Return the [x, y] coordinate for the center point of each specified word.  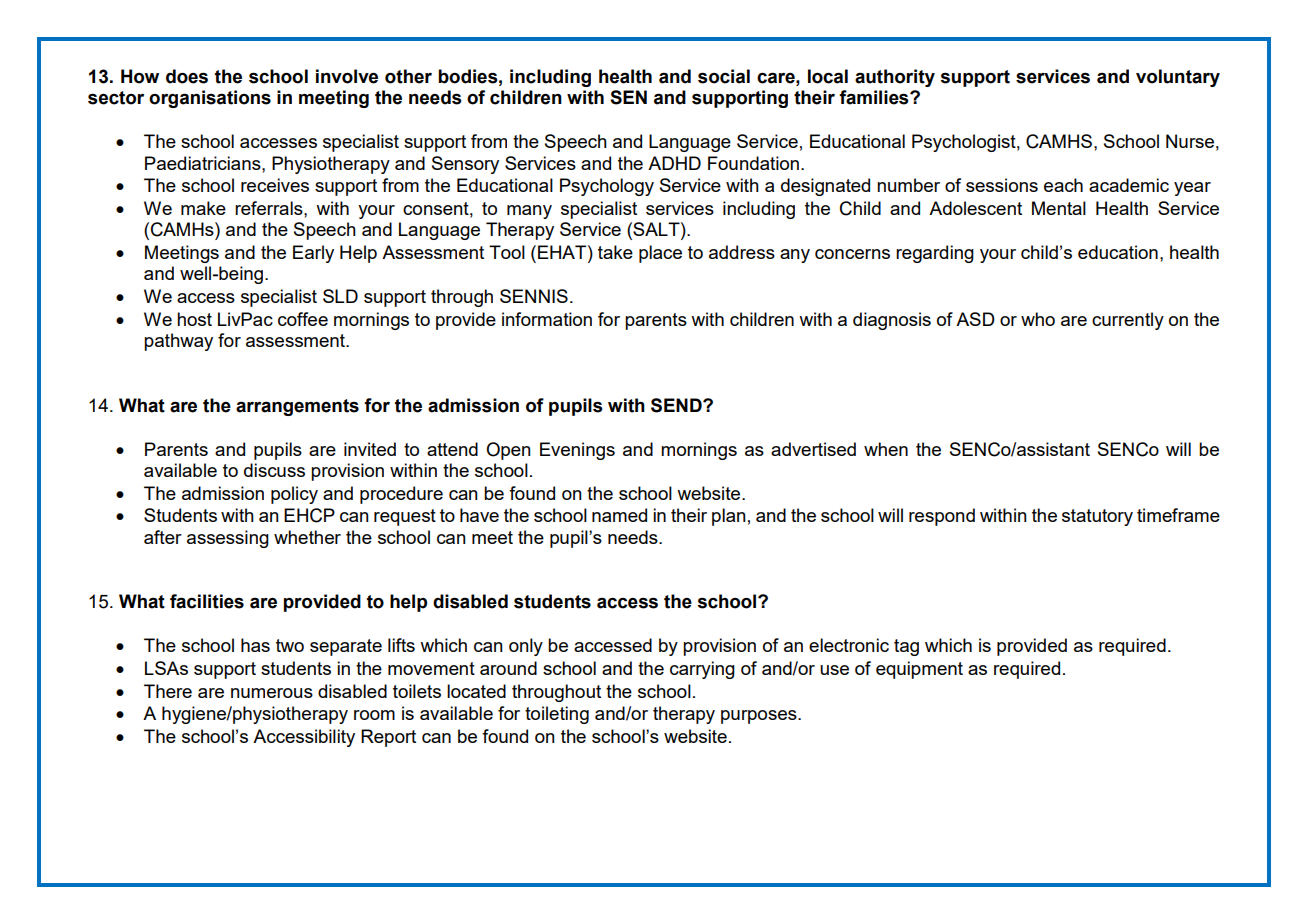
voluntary [1178, 78]
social [724, 76]
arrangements [297, 407]
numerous [272, 693]
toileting [557, 715]
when [886, 449]
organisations [210, 99]
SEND [677, 405]
